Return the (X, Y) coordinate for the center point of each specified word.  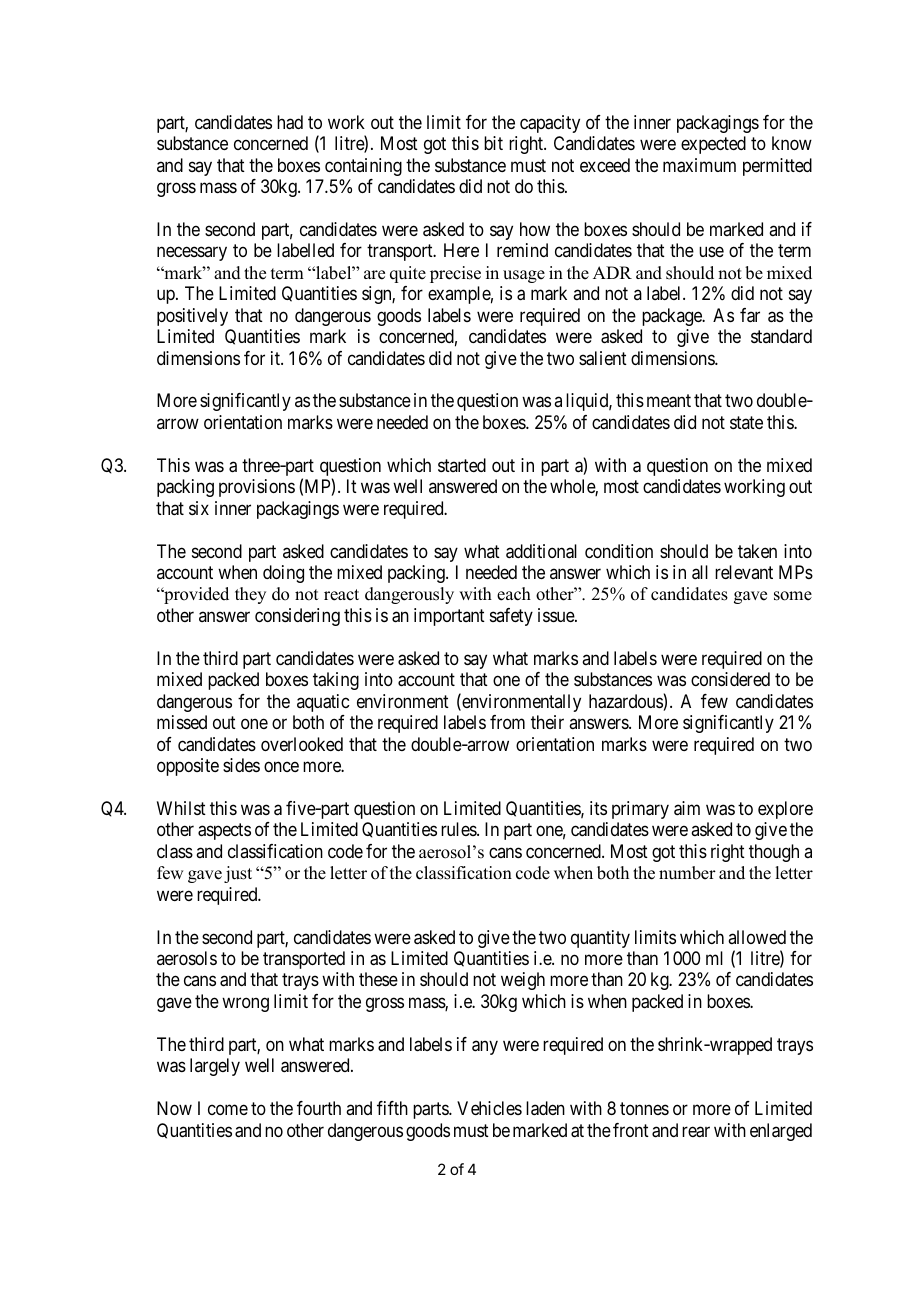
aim (687, 808)
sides (241, 765)
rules (459, 829)
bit (493, 143)
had (290, 122)
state (746, 422)
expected (713, 145)
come (228, 1110)
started (462, 465)
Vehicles (489, 1108)
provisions (257, 488)
